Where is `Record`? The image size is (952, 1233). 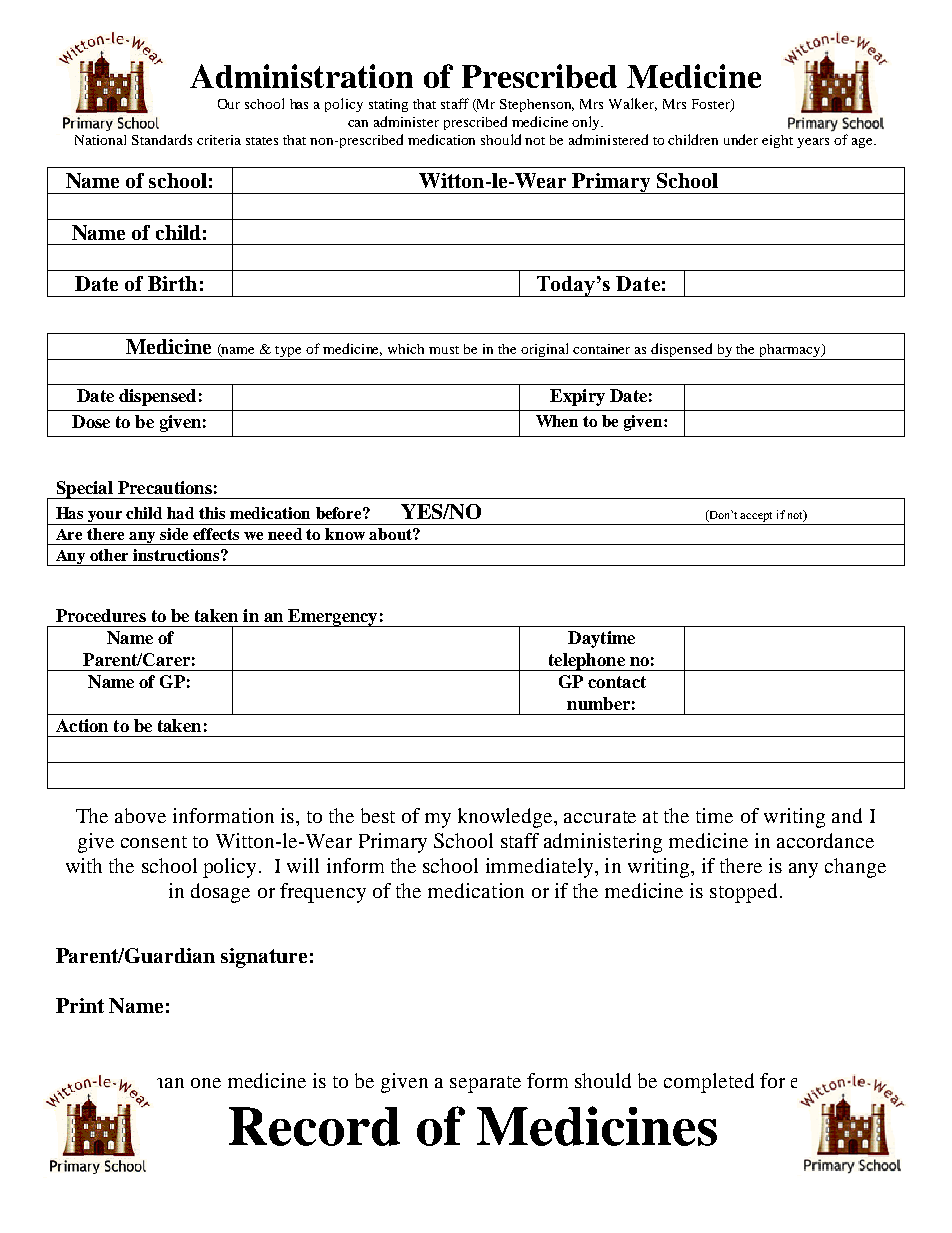 Record is located at coordinates (314, 1126).
